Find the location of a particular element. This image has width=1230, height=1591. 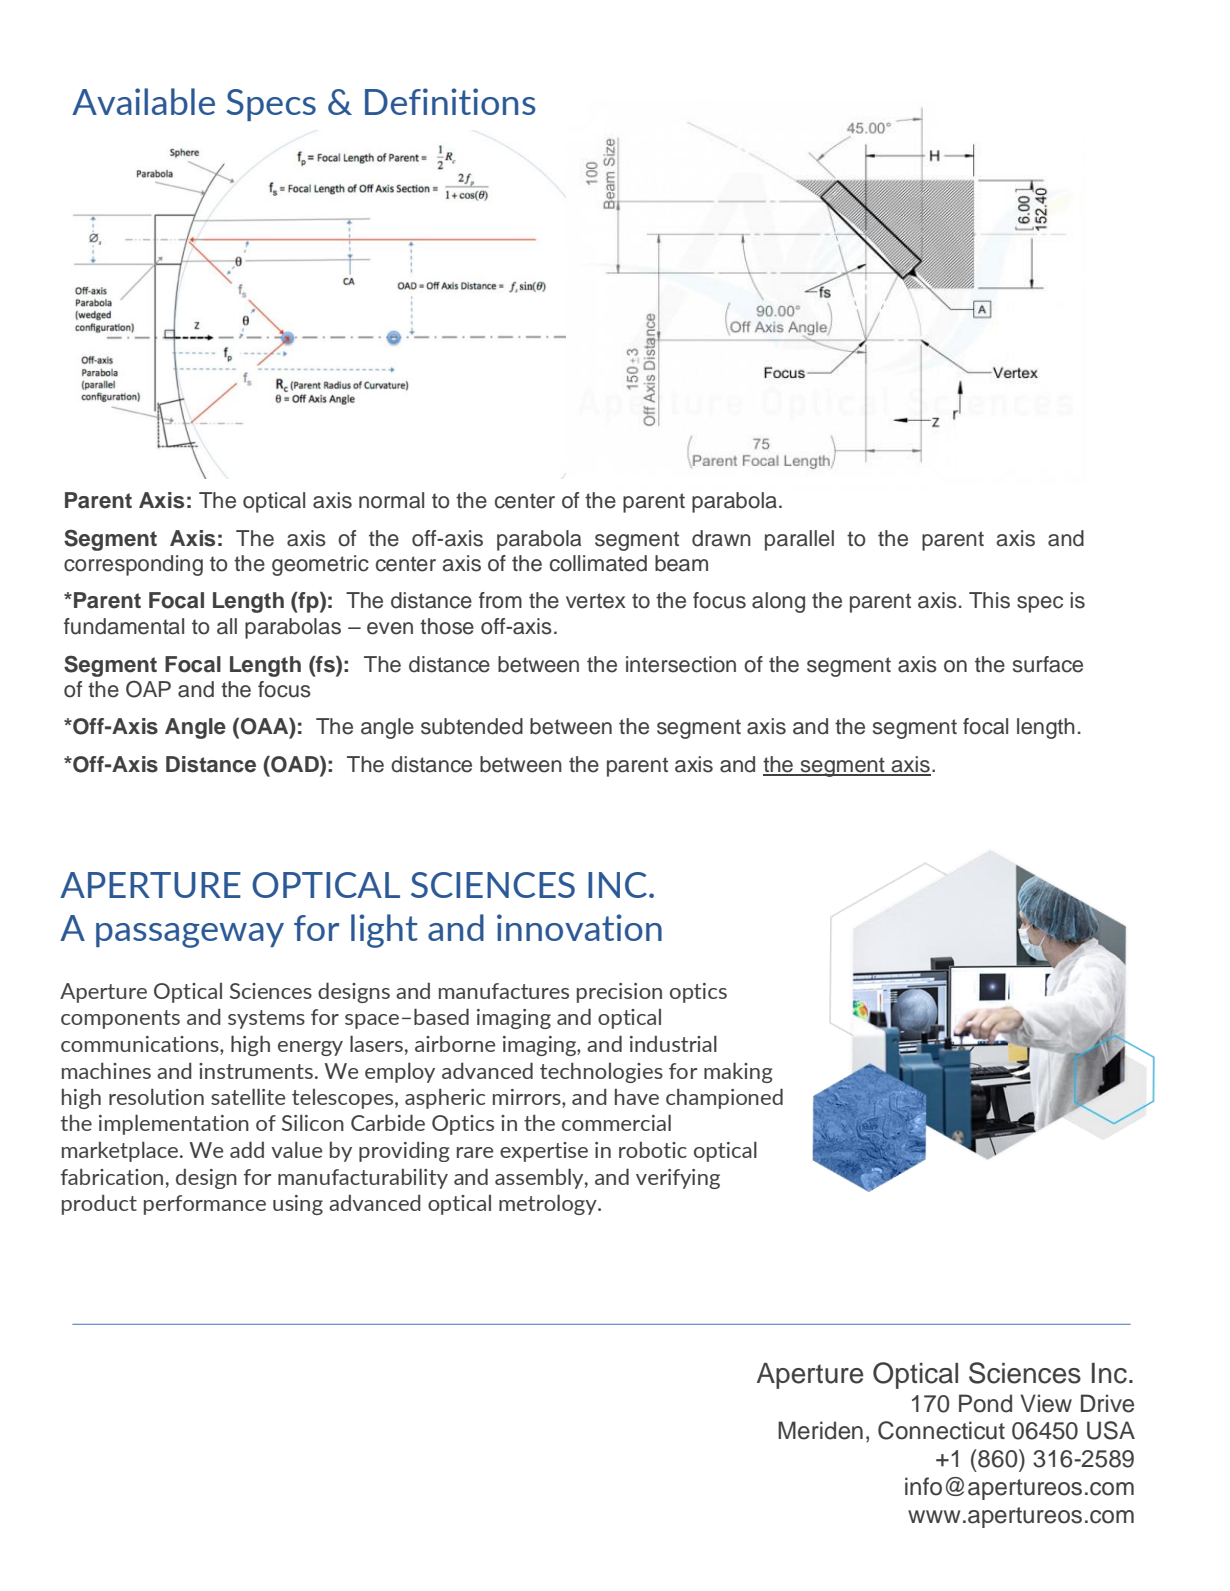

Available is located at coordinates (143, 101).
